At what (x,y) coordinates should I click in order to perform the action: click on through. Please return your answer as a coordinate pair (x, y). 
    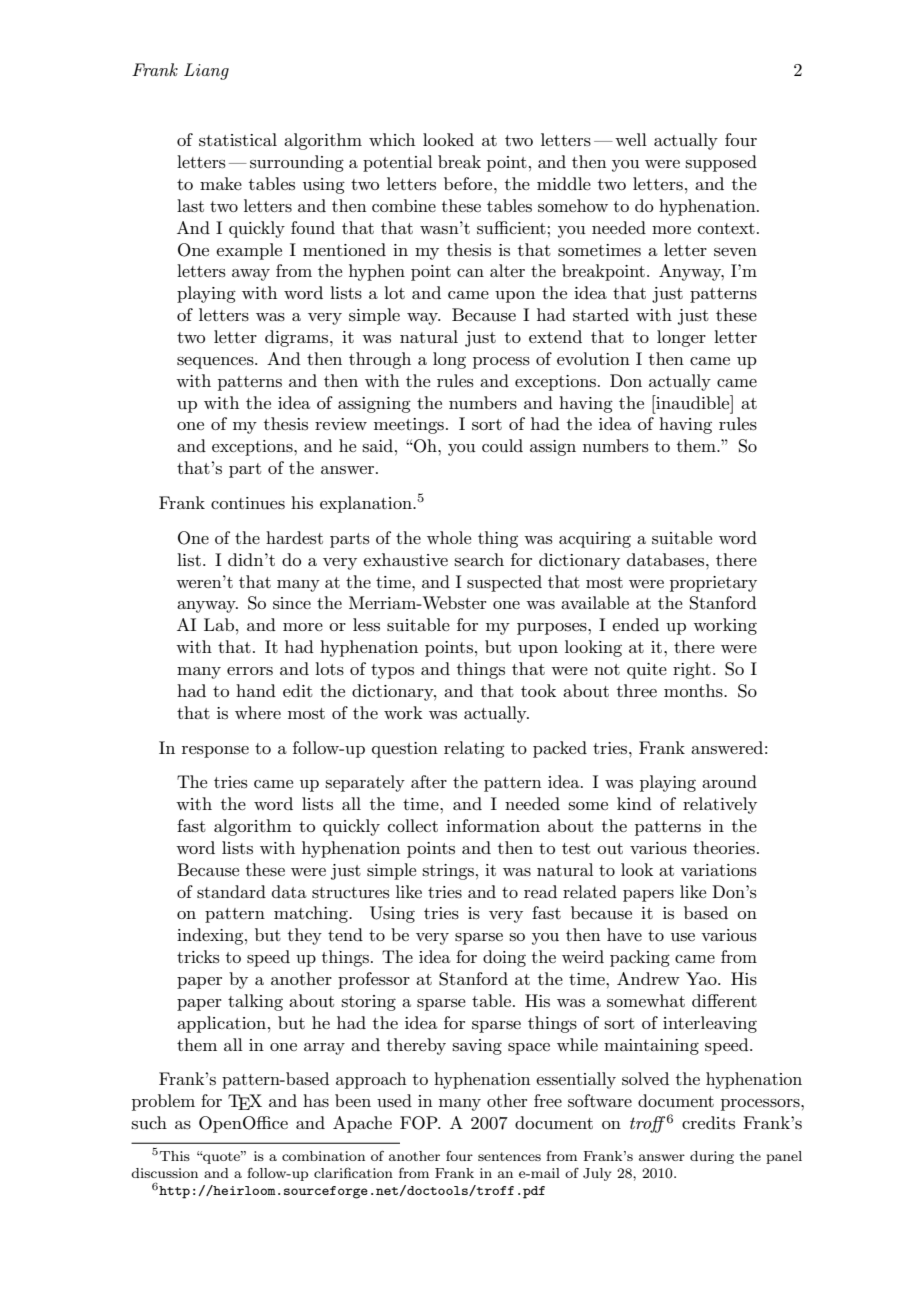
    Looking at the image, I should click on (380, 360).
